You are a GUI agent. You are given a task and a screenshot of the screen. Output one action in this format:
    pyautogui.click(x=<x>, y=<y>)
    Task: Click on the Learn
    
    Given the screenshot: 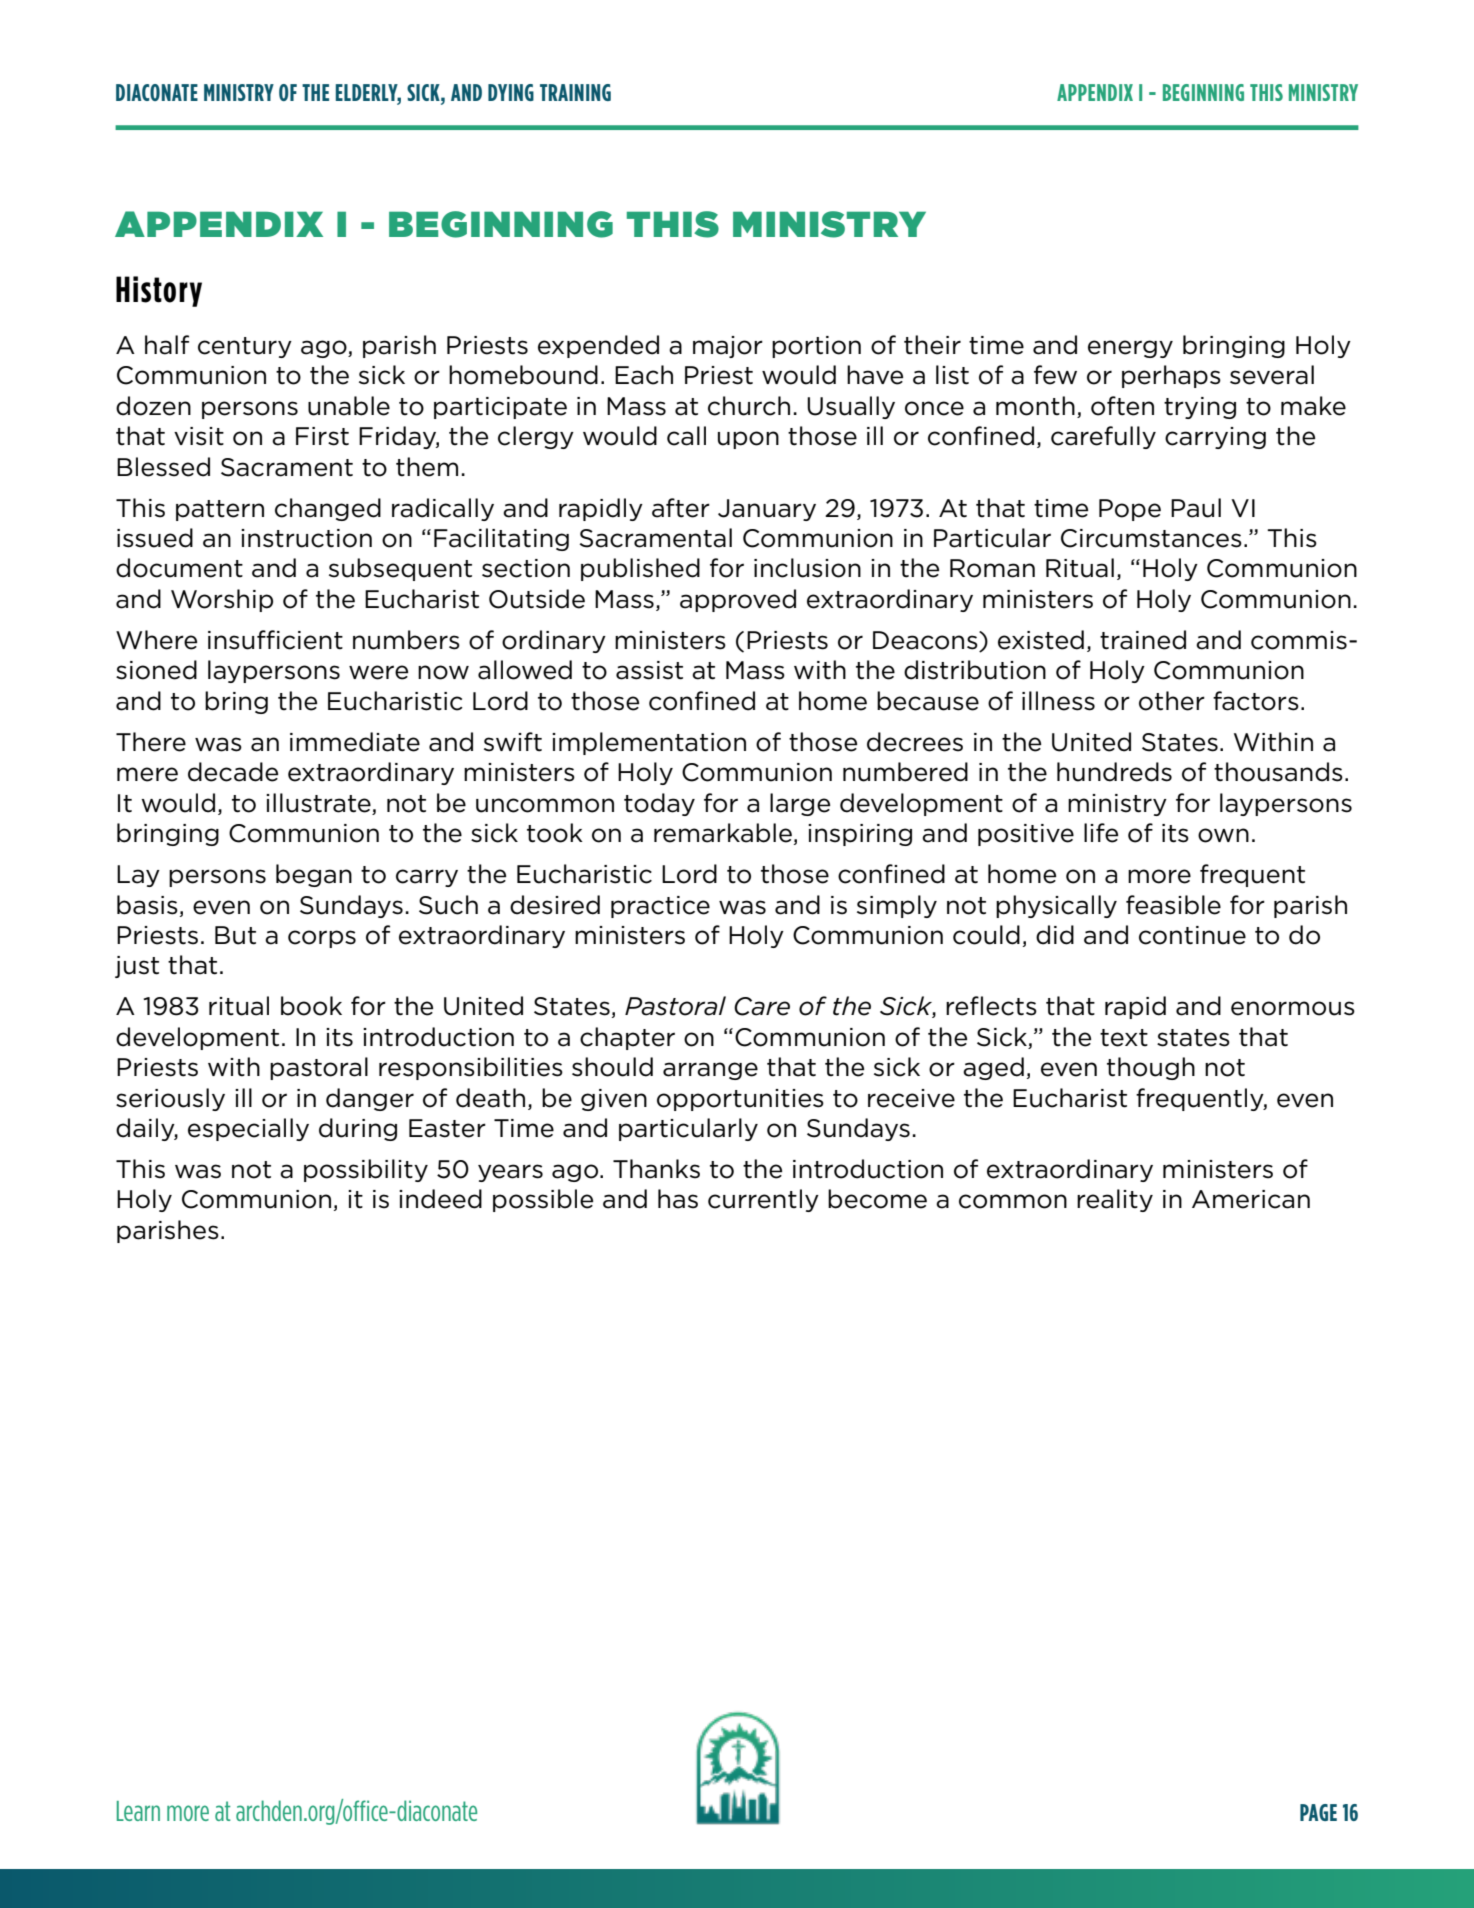 What is the action you would take?
    pyautogui.click(x=138, y=1811)
